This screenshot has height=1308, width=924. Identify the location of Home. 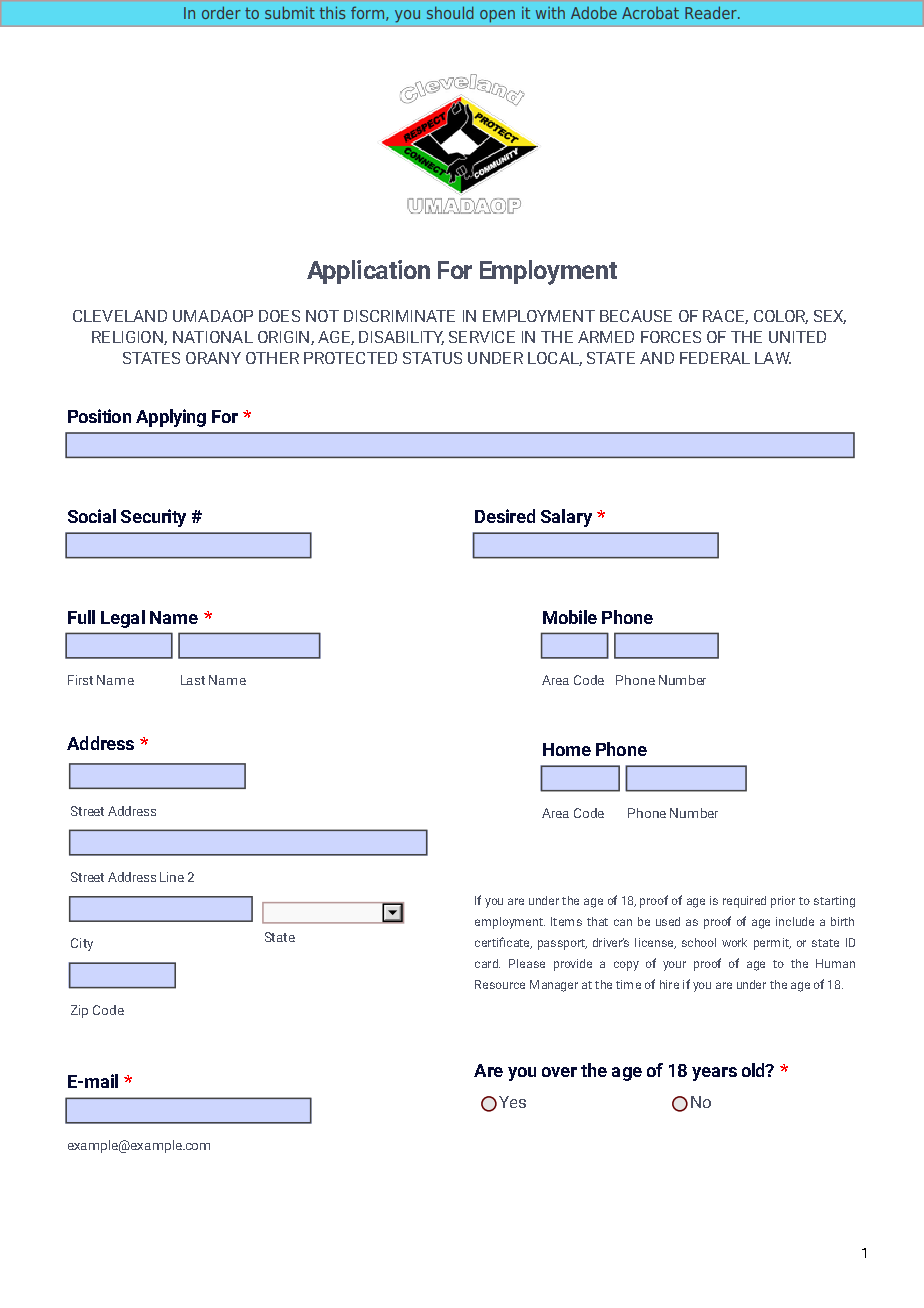
(567, 749).
